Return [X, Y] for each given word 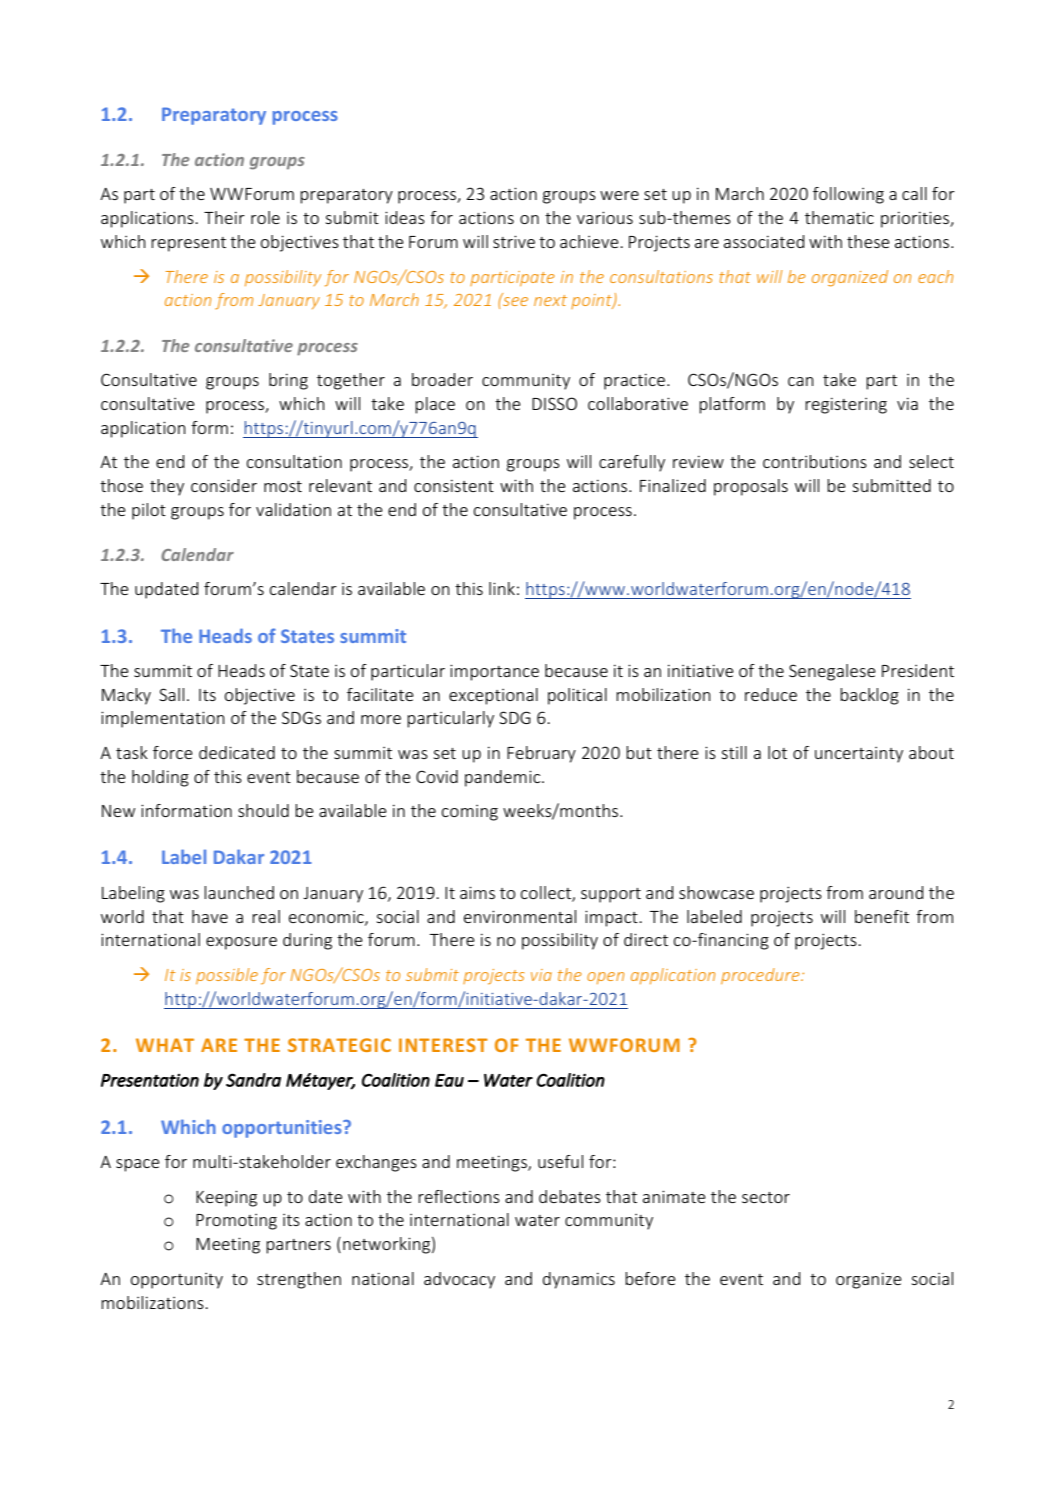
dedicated [237, 752]
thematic [839, 217]
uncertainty [859, 755]
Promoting [236, 1222]
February [541, 754]
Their [224, 217]
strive [514, 241]
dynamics [579, 1280]
